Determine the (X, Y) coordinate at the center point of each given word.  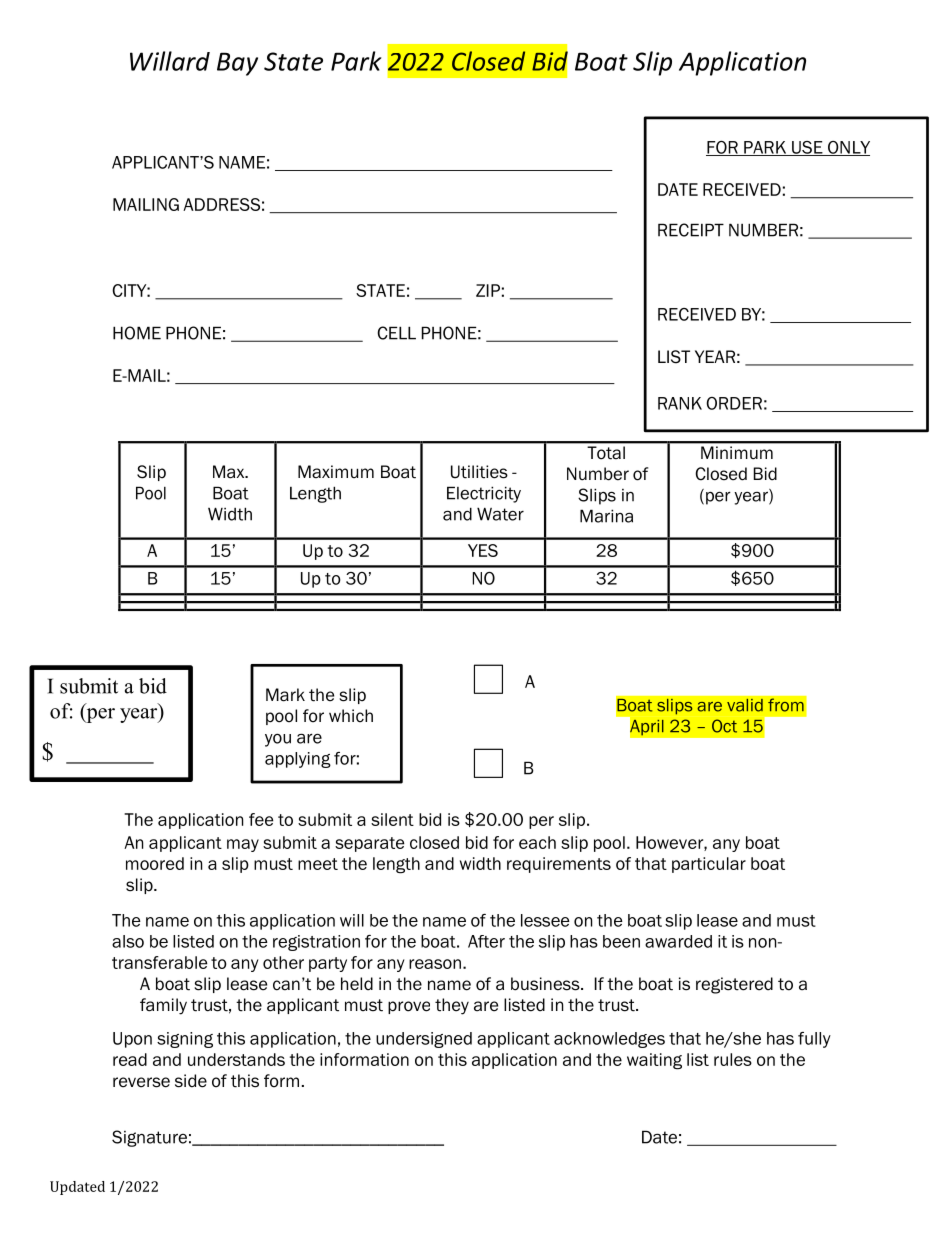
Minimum (737, 452)
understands (236, 1059)
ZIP (488, 290)
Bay (237, 64)
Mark (285, 695)
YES (483, 550)
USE (807, 148)
